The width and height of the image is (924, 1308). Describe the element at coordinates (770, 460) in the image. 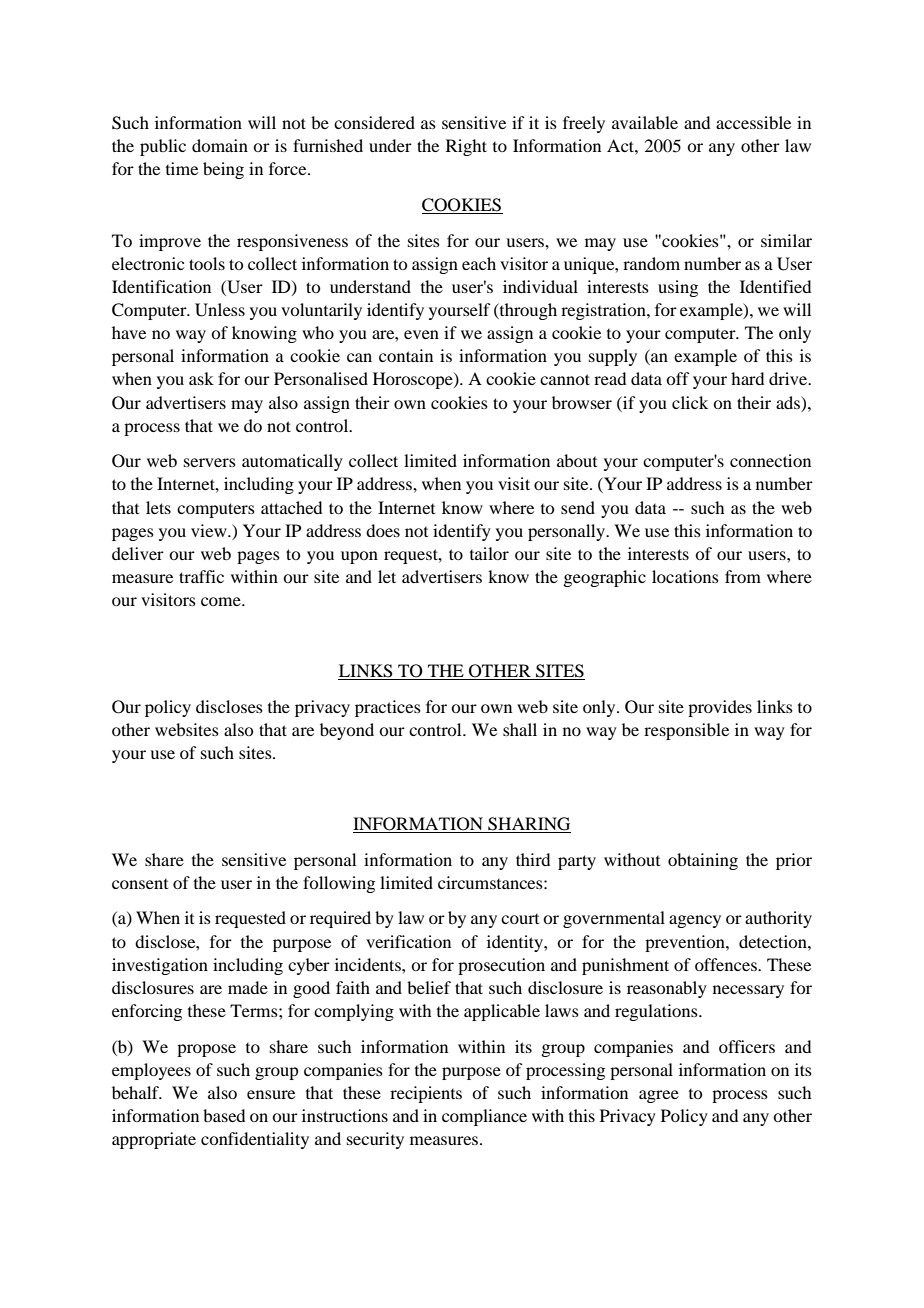

I see `connection` at that location.
